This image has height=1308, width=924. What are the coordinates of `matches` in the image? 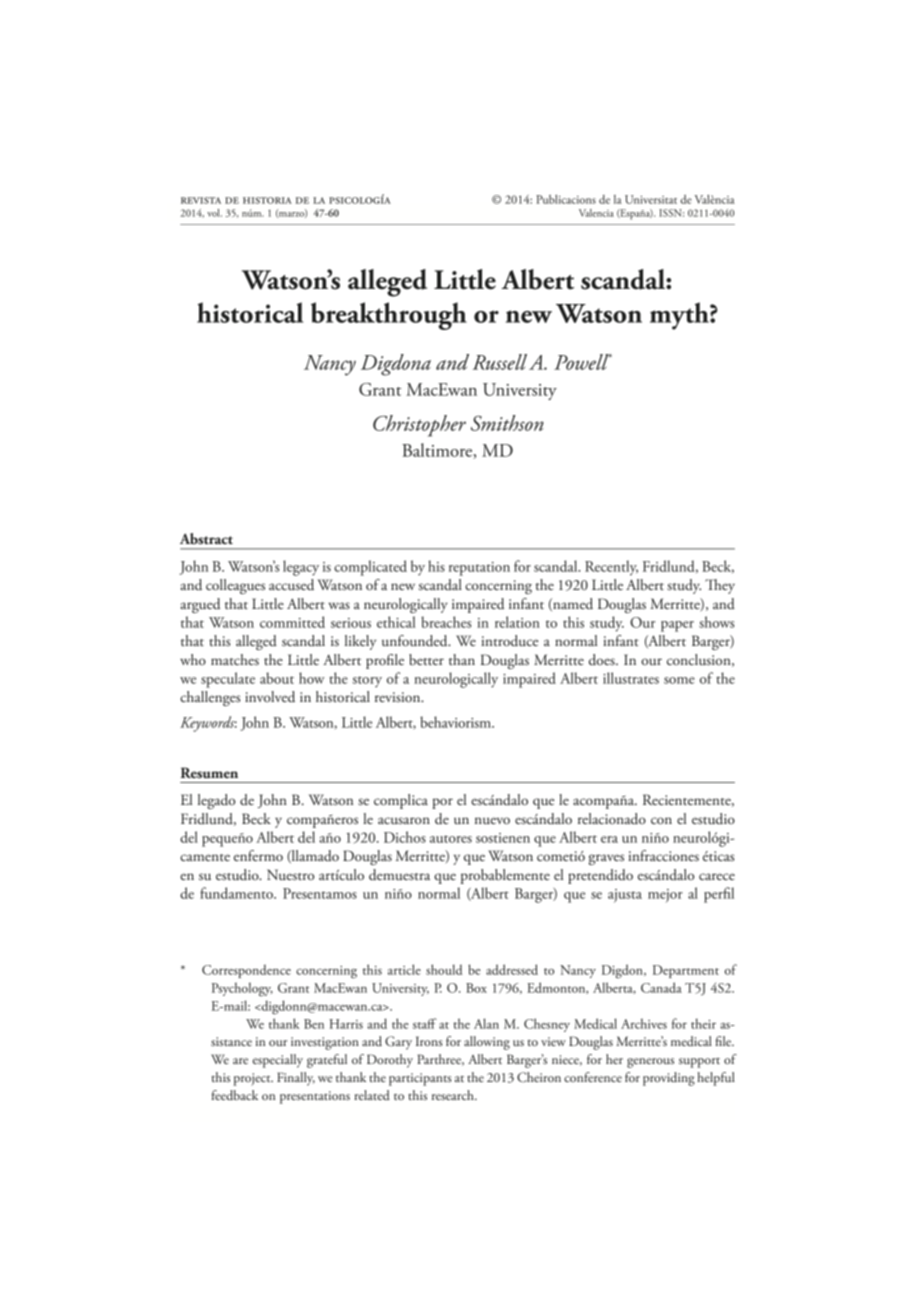 It's located at (235, 659).
